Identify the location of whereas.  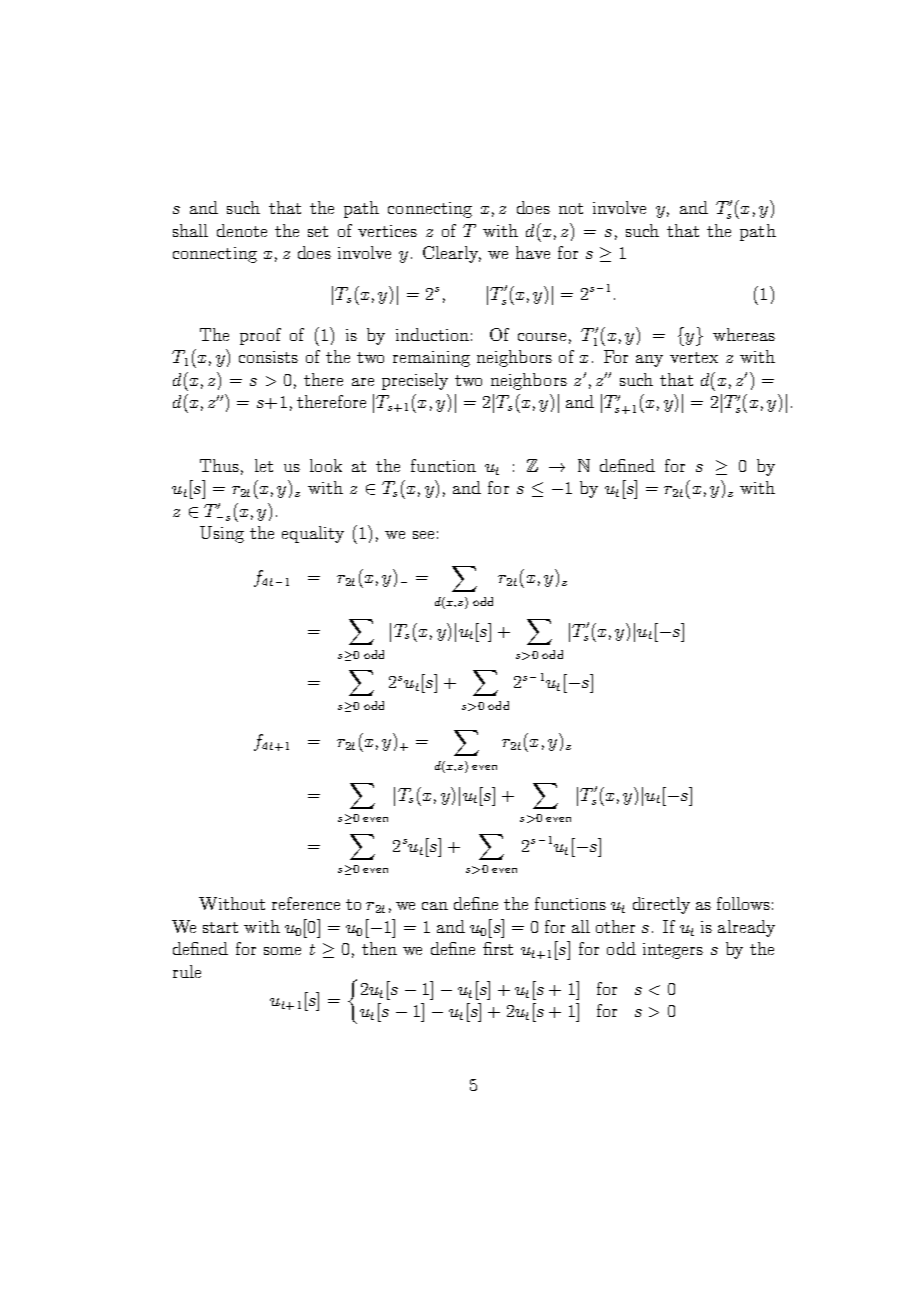
(744, 334).
